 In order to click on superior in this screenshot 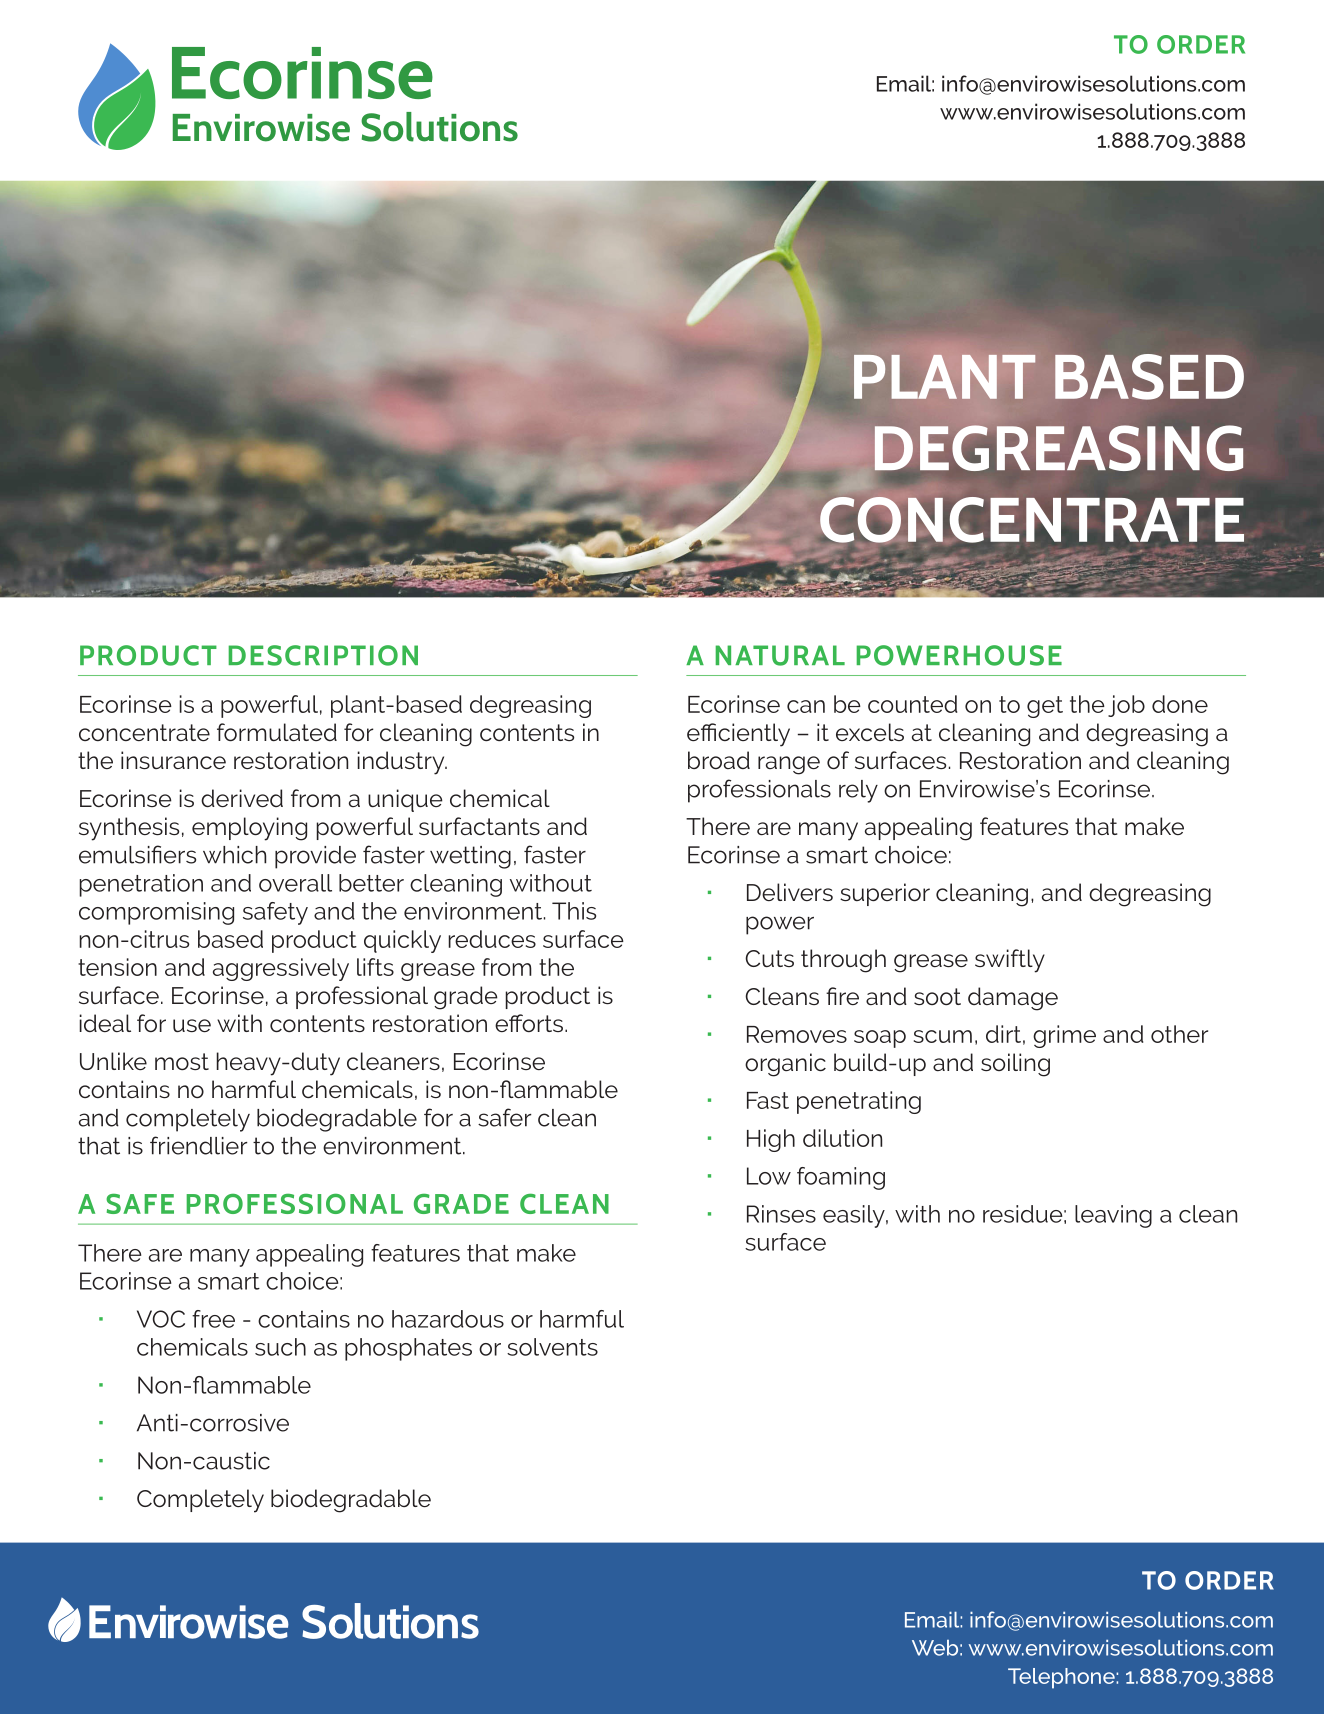, I will do `click(885, 894)`.
